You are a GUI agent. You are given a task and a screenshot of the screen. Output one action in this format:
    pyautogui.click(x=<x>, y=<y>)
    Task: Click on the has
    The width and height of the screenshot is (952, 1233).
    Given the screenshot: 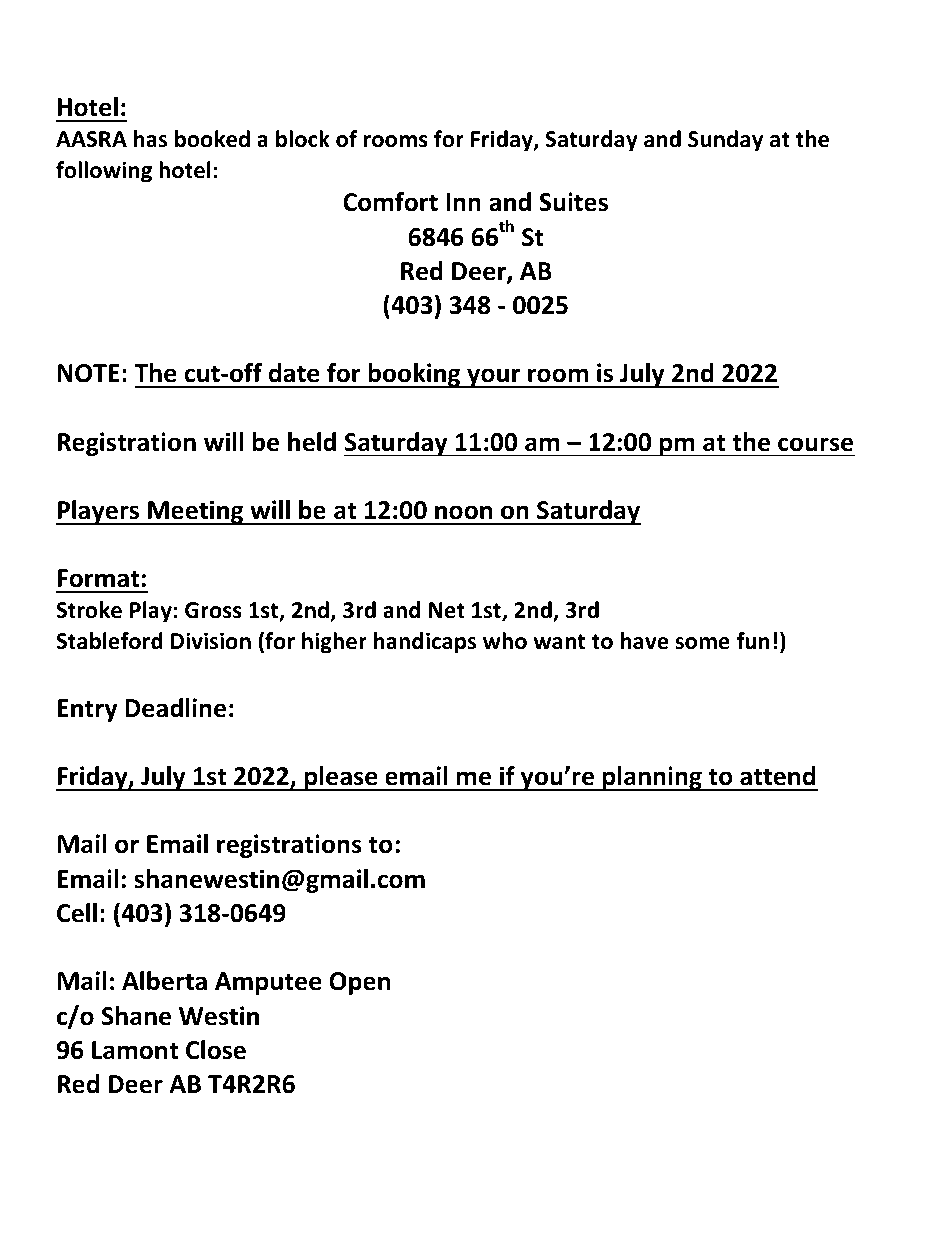 What is the action you would take?
    pyautogui.click(x=150, y=139)
